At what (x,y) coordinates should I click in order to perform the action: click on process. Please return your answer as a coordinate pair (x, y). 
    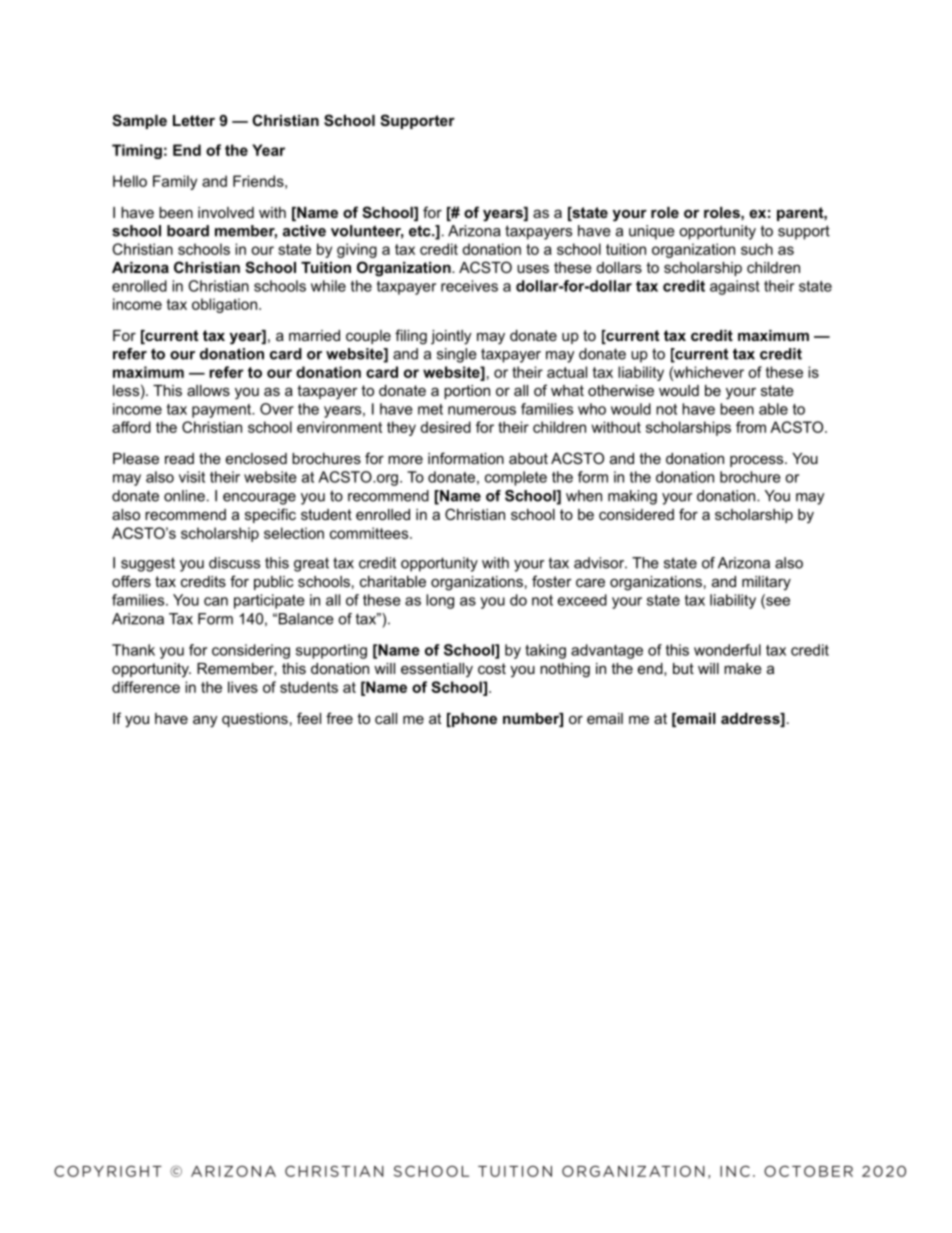
    Looking at the image, I should click on (758, 461).
